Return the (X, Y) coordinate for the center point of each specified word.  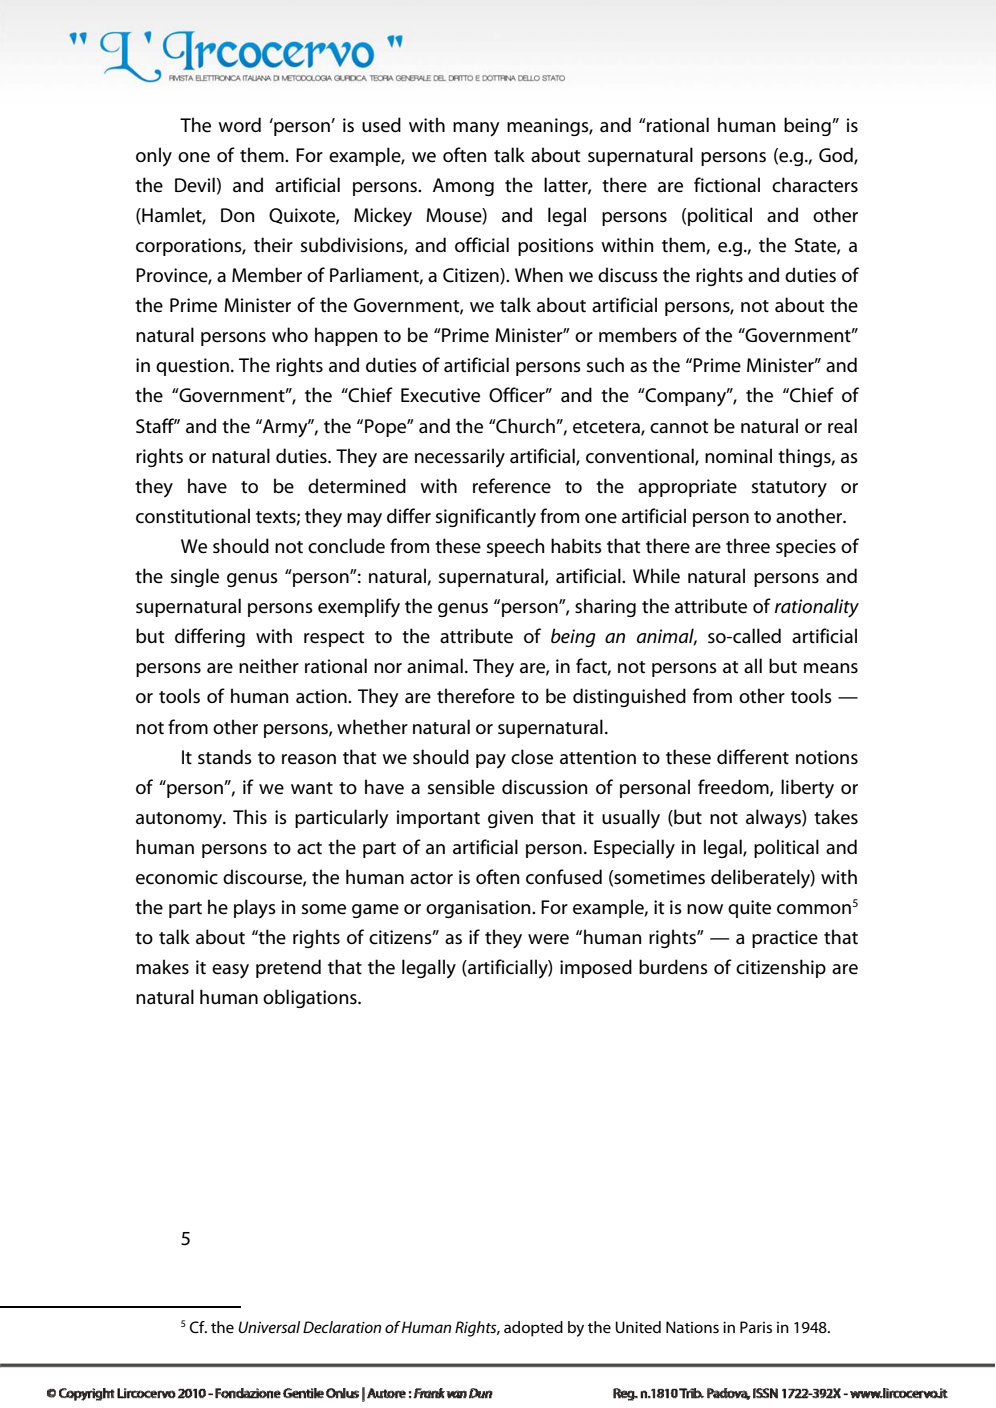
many (476, 129)
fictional (727, 185)
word (239, 124)
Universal (269, 1327)
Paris (756, 1327)
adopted (533, 1329)
